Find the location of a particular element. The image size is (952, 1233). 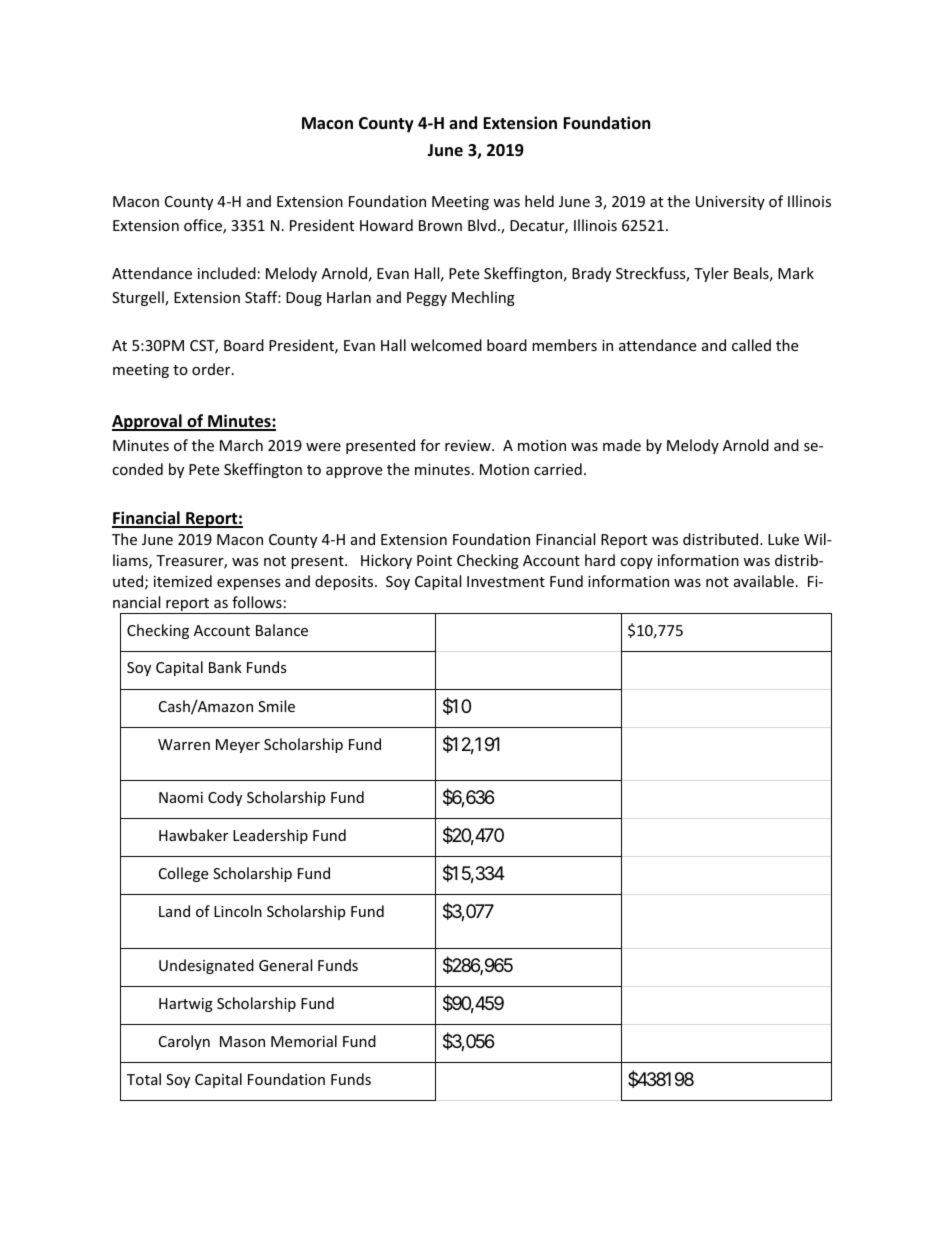

available is located at coordinates (764, 581).
